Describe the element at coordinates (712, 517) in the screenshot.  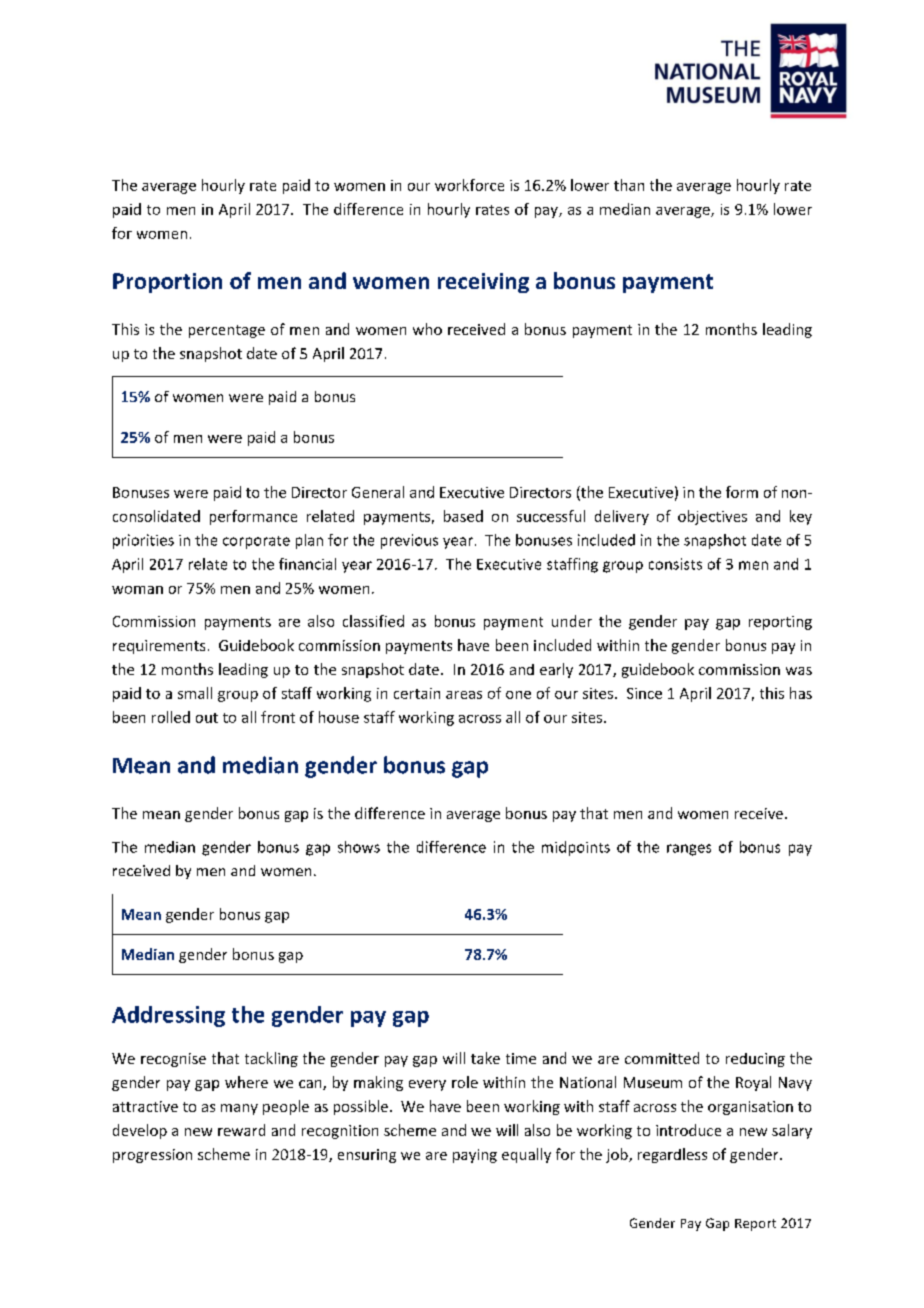
I see `objectives` at that location.
